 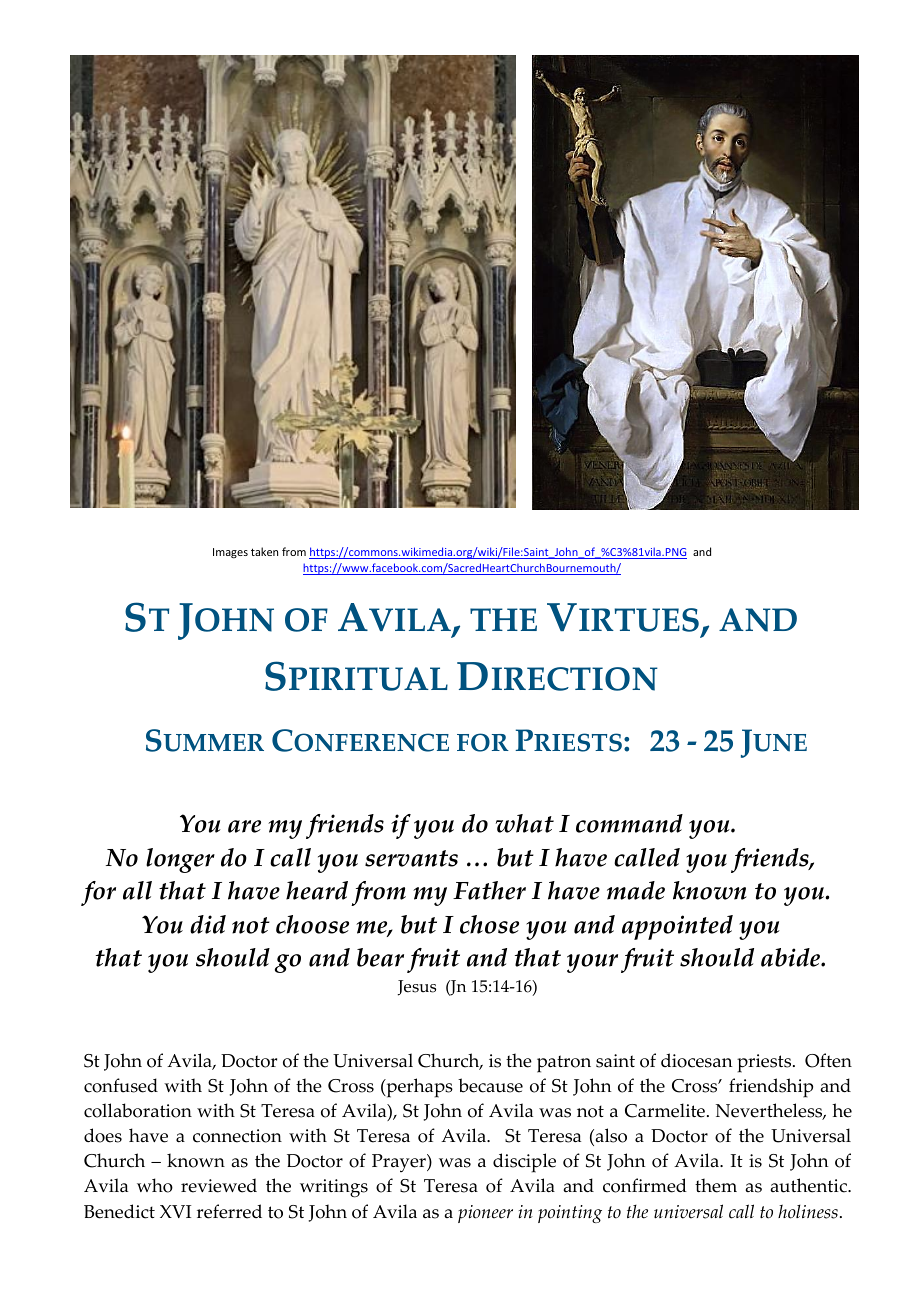 What do you see at coordinates (244, 826) in the document?
I see `are` at bounding box center [244, 826].
